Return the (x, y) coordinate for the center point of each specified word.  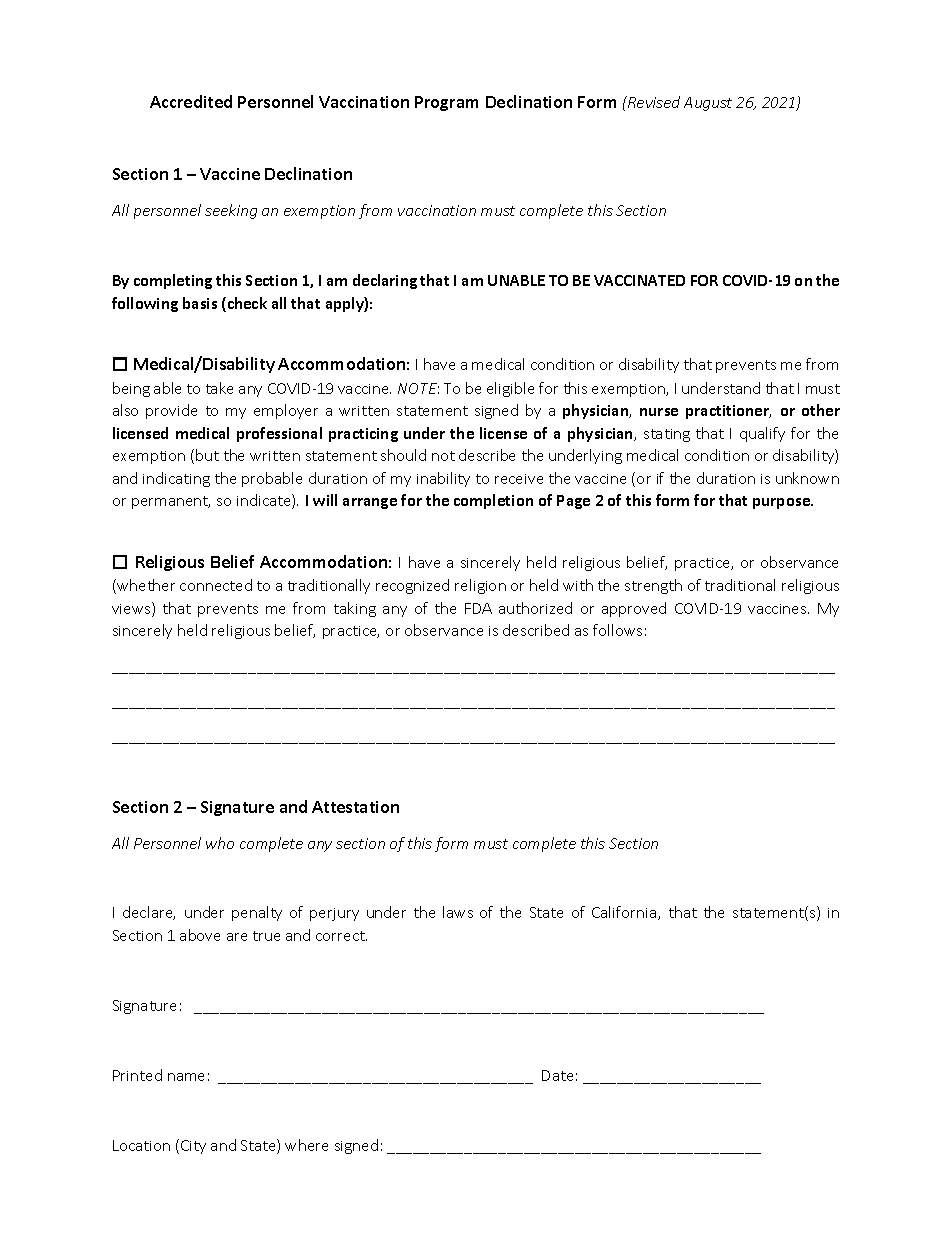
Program (446, 103)
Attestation (355, 807)
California (625, 913)
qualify (762, 434)
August (708, 104)
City (193, 1147)
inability (443, 479)
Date (557, 1075)
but (207, 455)
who (220, 843)
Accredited (191, 101)
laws (458, 912)
